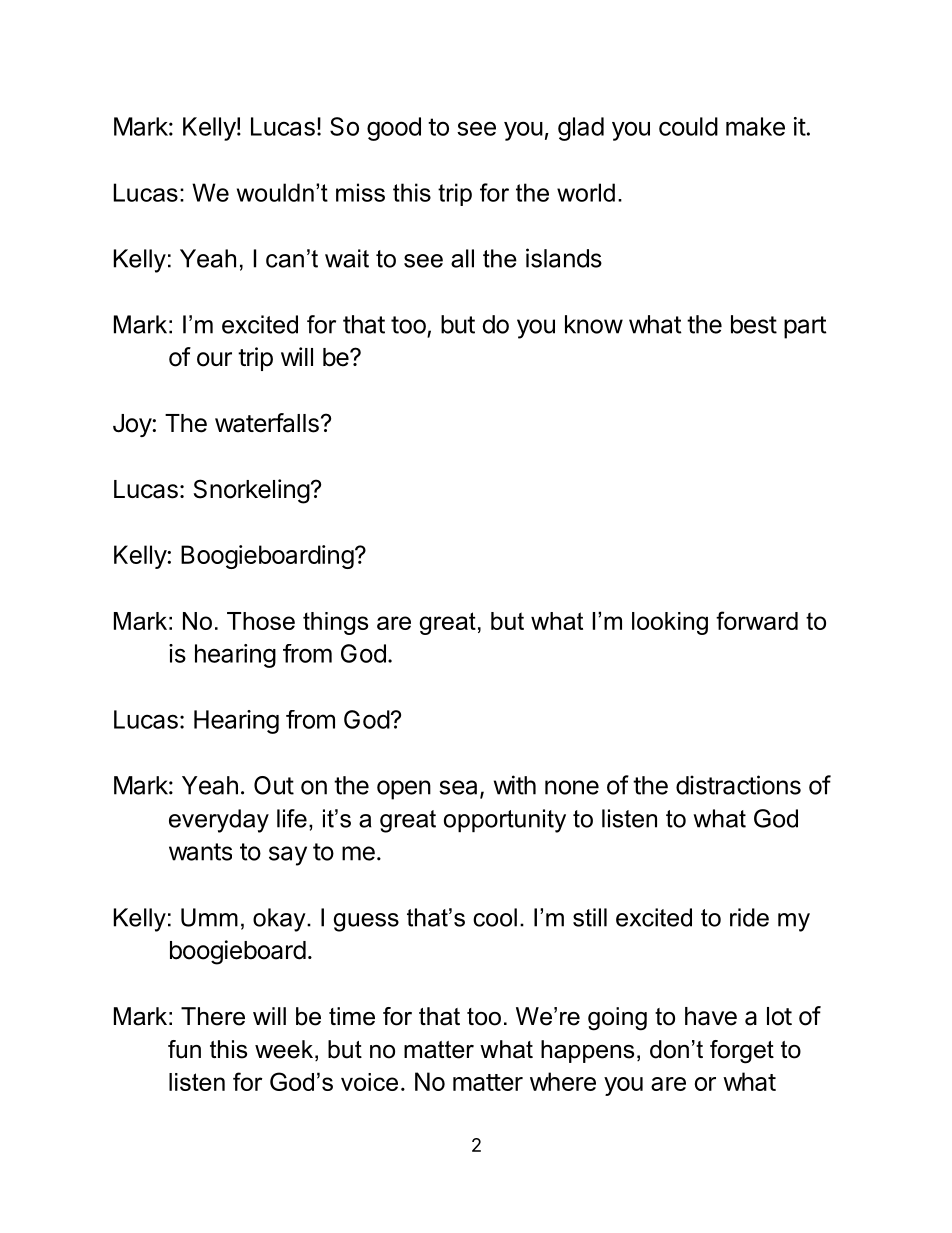  What do you see at coordinates (360, 192) in the screenshot?
I see `miss` at bounding box center [360, 192].
